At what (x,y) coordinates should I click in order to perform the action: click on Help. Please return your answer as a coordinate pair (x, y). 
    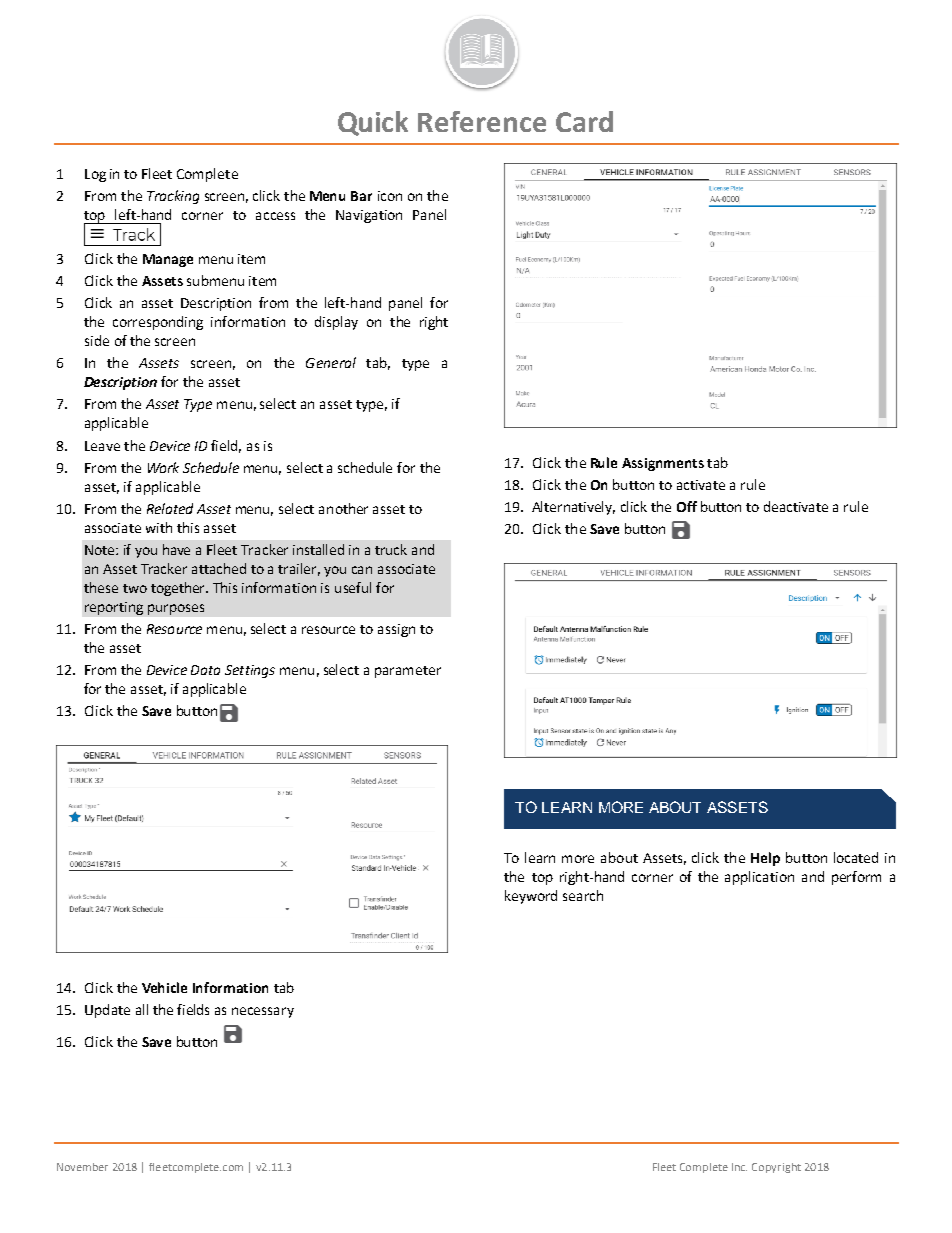
    Looking at the image, I should click on (765, 859).
